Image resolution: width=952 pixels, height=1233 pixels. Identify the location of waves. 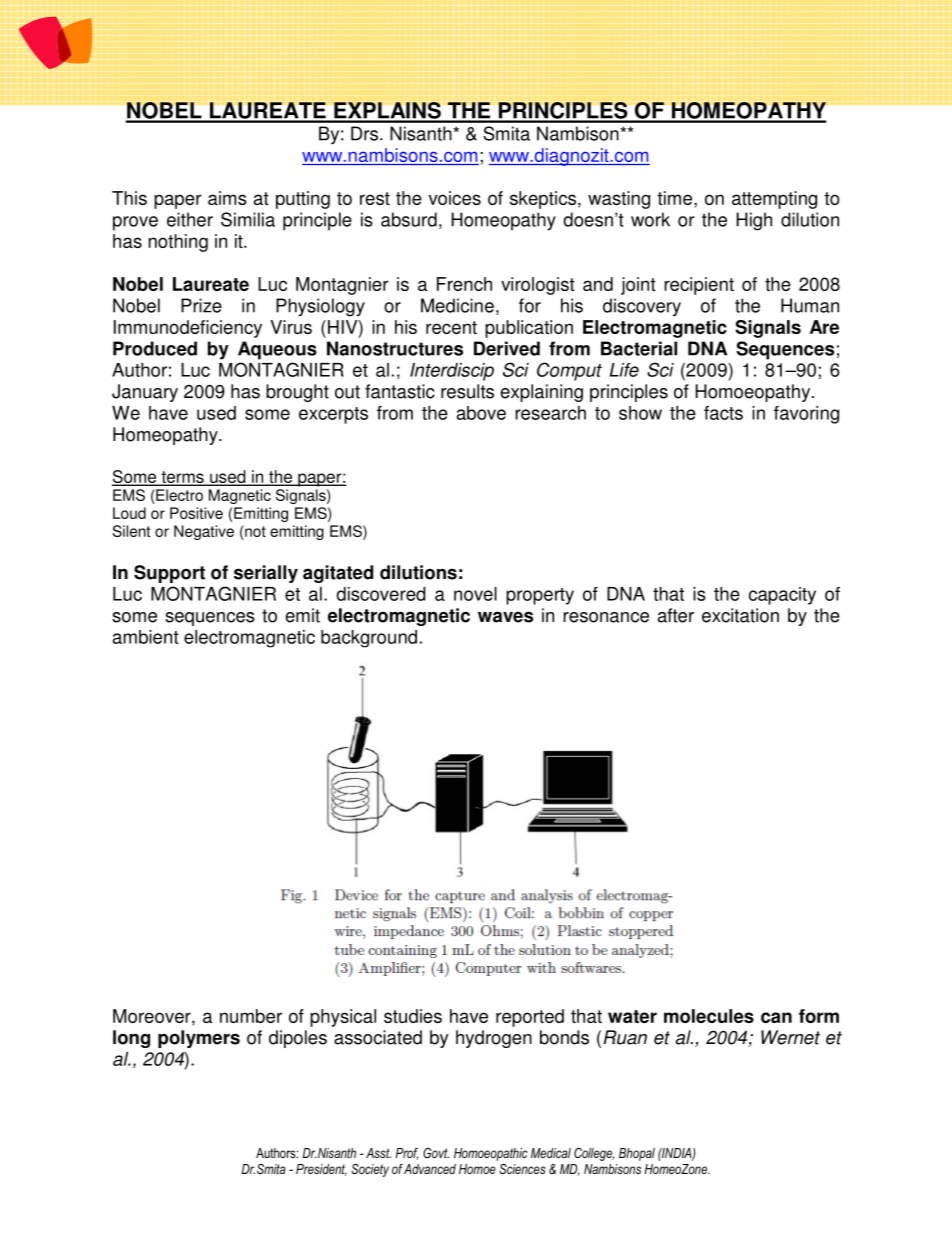
(505, 617).
